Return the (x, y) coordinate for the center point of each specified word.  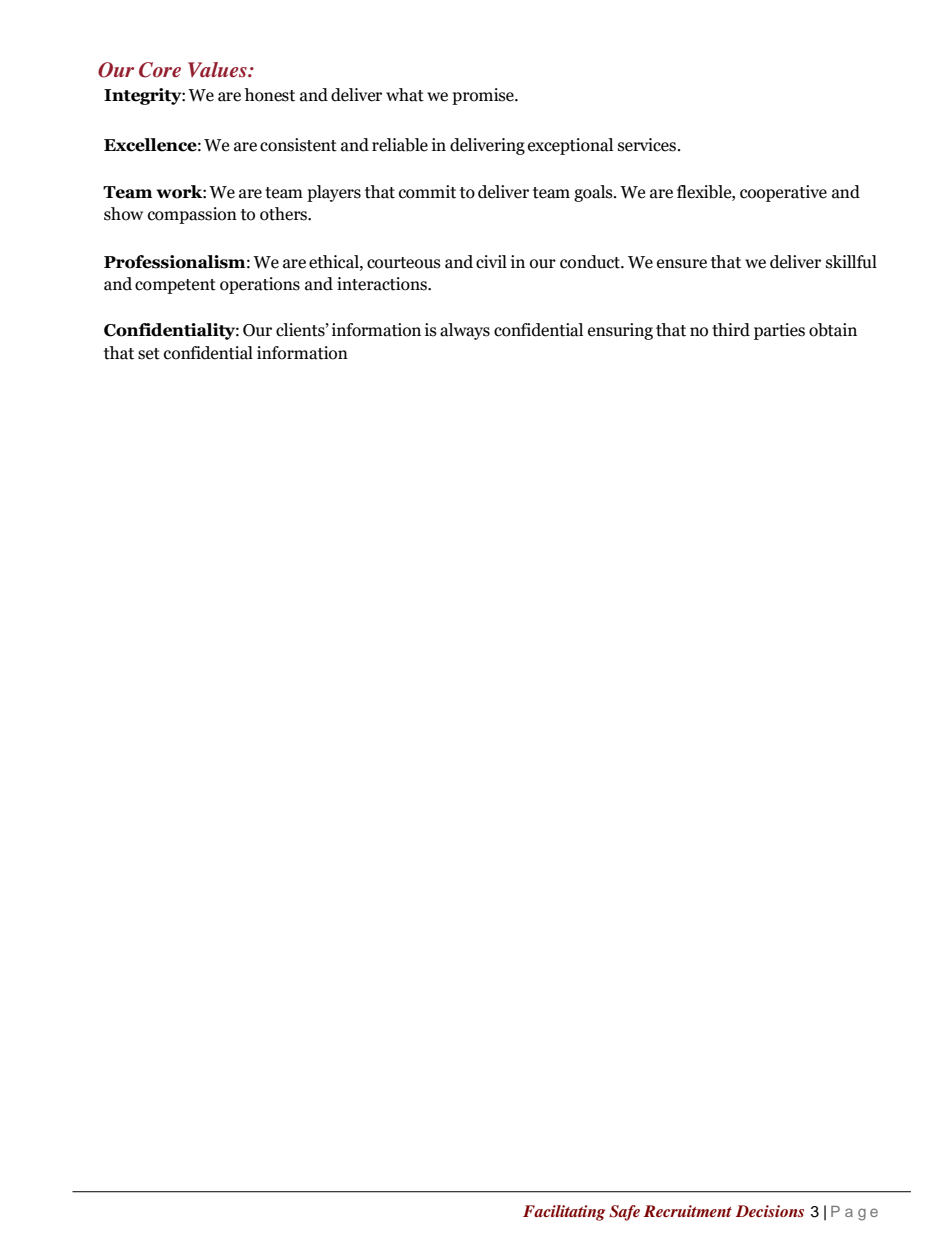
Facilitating (564, 1213)
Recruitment (688, 1211)
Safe (624, 1213)
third (731, 330)
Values (218, 69)
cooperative (783, 193)
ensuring (620, 331)
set (149, 354)
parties (779, 331)
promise (484, 96)
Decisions (770, 1211)
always (465, 331)
